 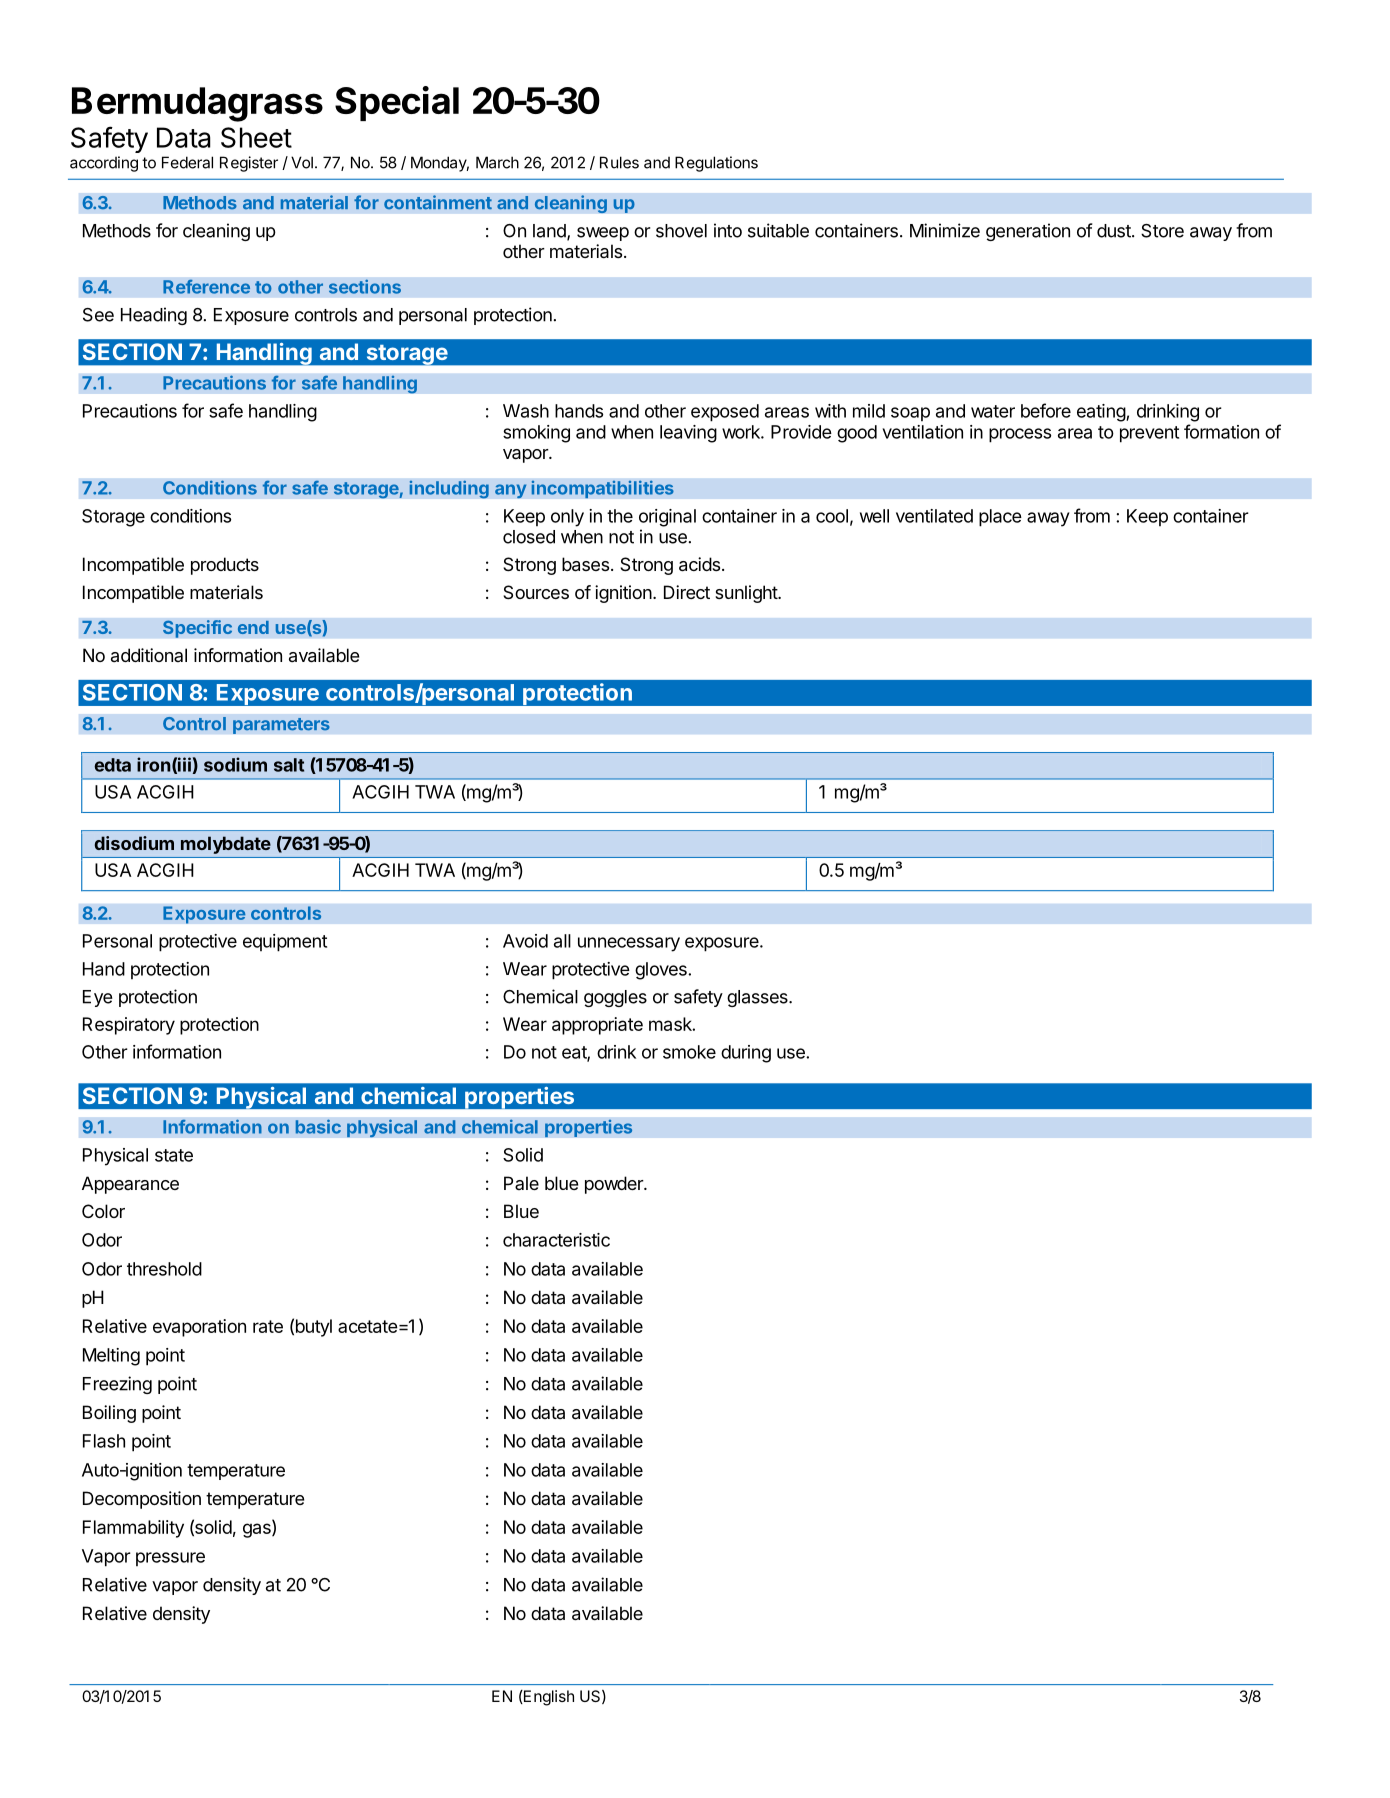 I want to click on Rules, so click(x=619, y=162).
